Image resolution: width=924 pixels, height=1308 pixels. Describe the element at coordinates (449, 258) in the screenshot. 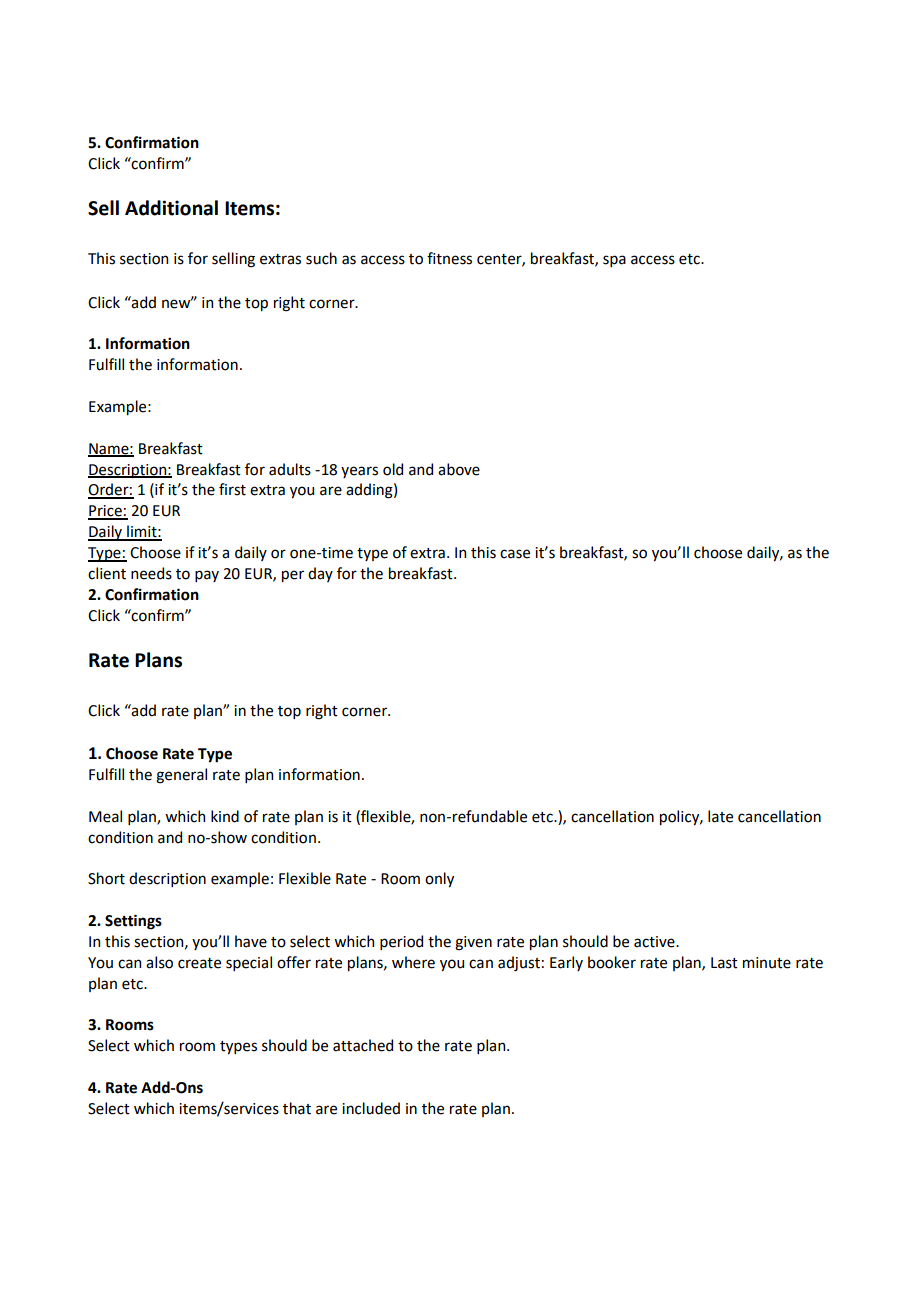

I see `fitness` at that location.
